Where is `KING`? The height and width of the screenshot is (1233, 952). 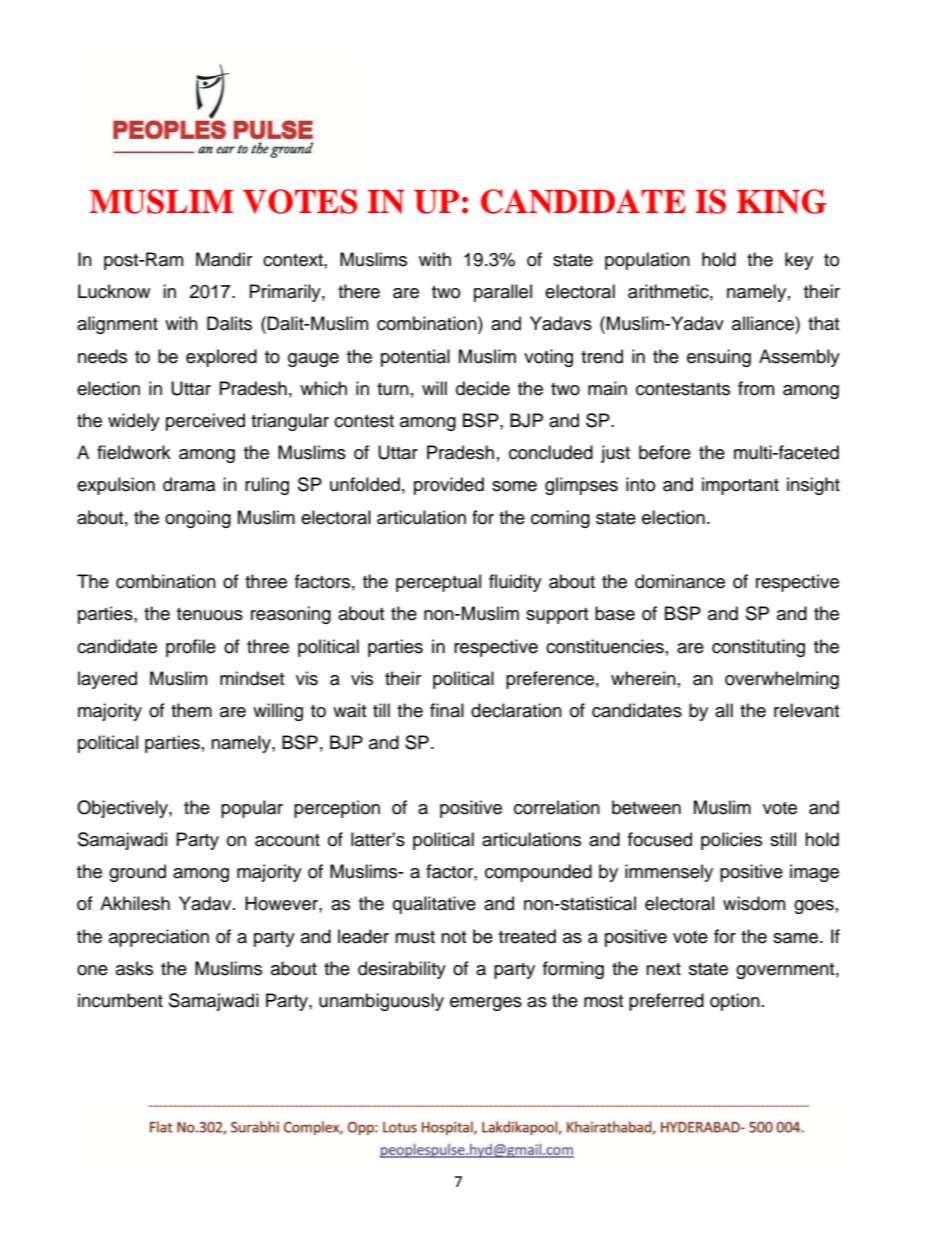
KING is located at coordinates (782, 201).
